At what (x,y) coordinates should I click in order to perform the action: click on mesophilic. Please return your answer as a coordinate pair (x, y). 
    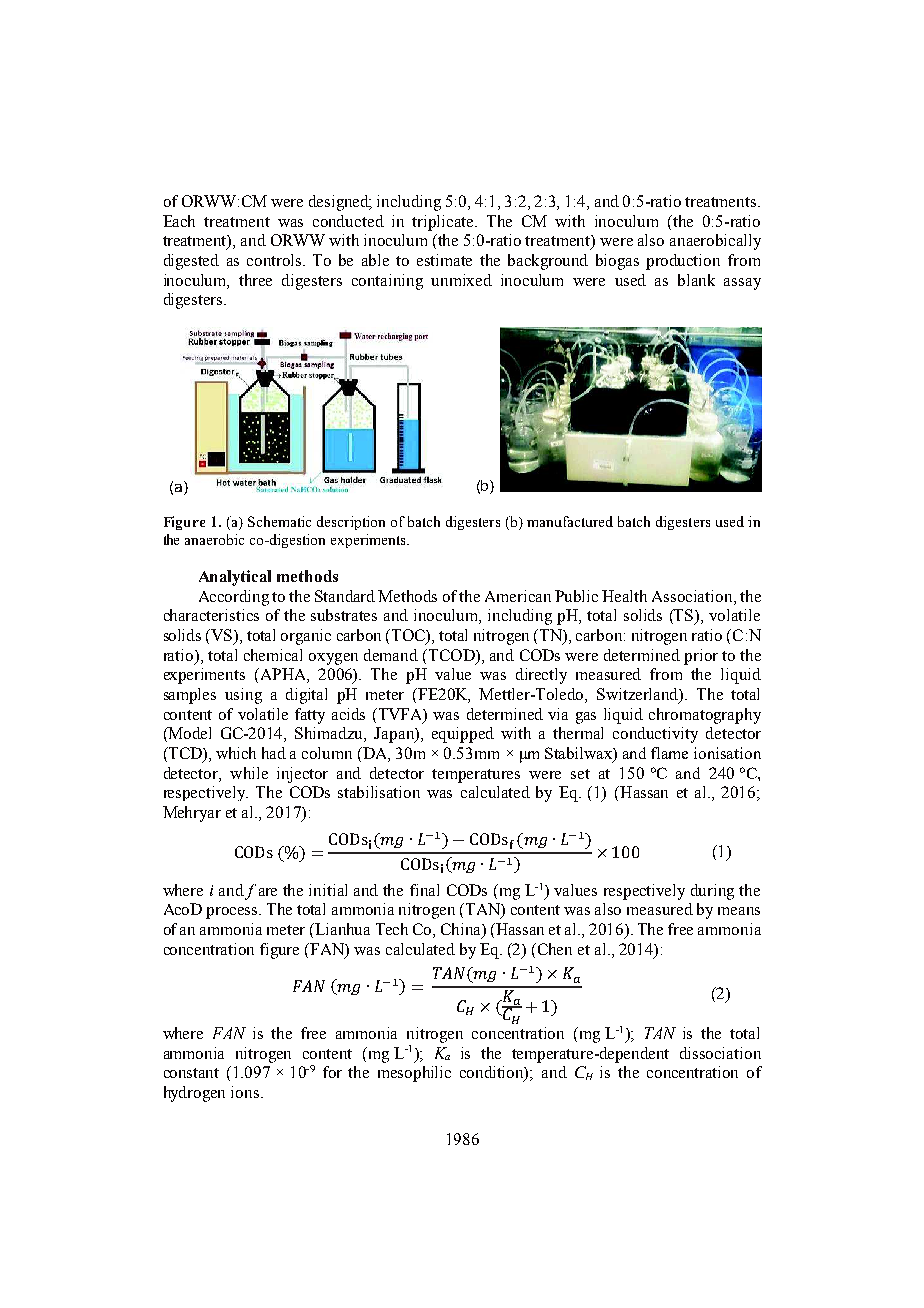
    Looking at the image, I should click on (414, 1074).
